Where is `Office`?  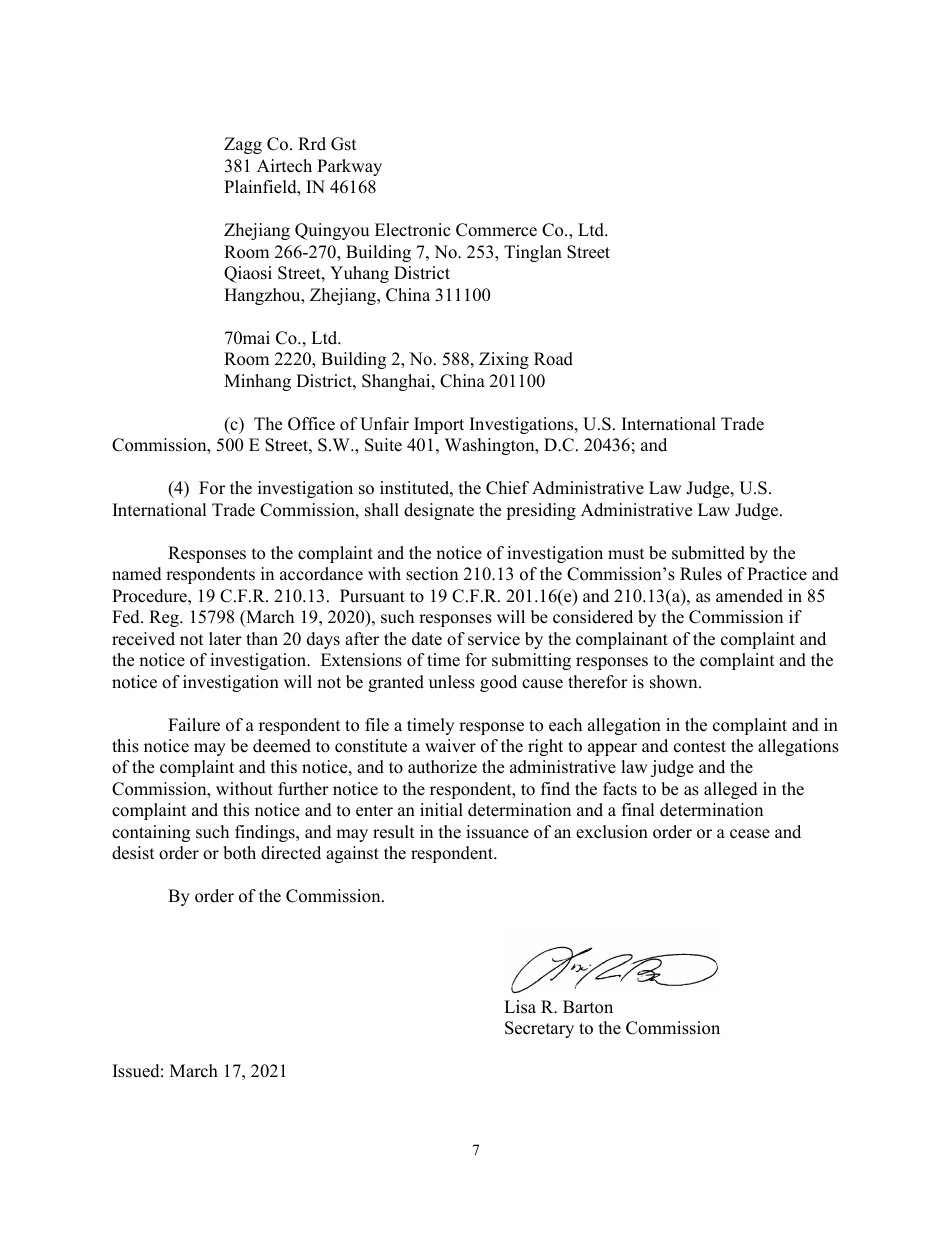 Office is located at coordinates (311, 424).
